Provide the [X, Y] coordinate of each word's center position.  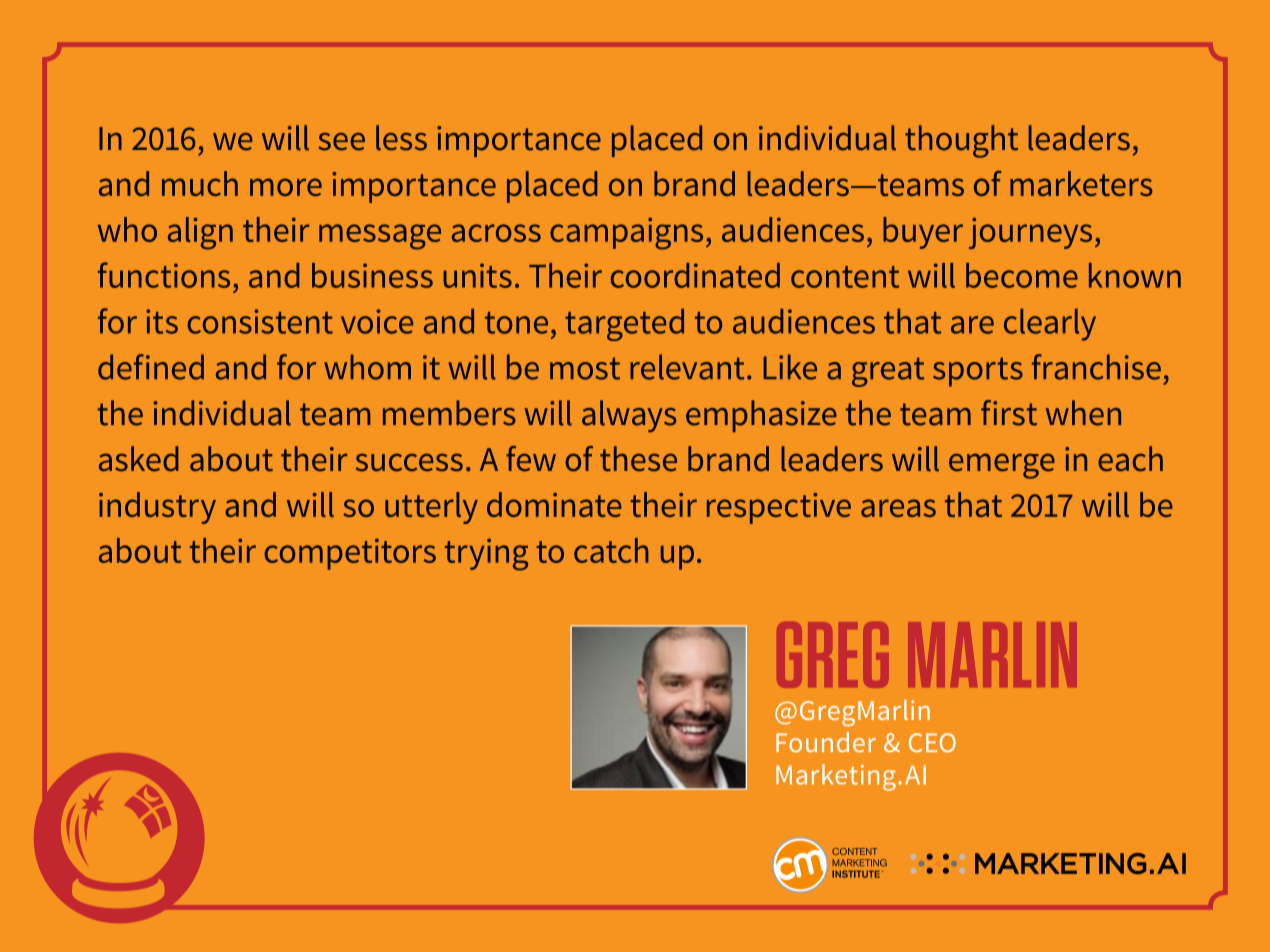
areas [898, 508]
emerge [1002, 466]
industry [157, 508]
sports [978, 372]
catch [611, 550]
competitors [350, 554]
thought [961, 141]
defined [151, 367]
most [585, 368]
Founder [826, 742]
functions [164, 275]
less [401, 138]
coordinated [695, 275]
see [342, 142]
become [1022, 275]
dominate [554, 504]
